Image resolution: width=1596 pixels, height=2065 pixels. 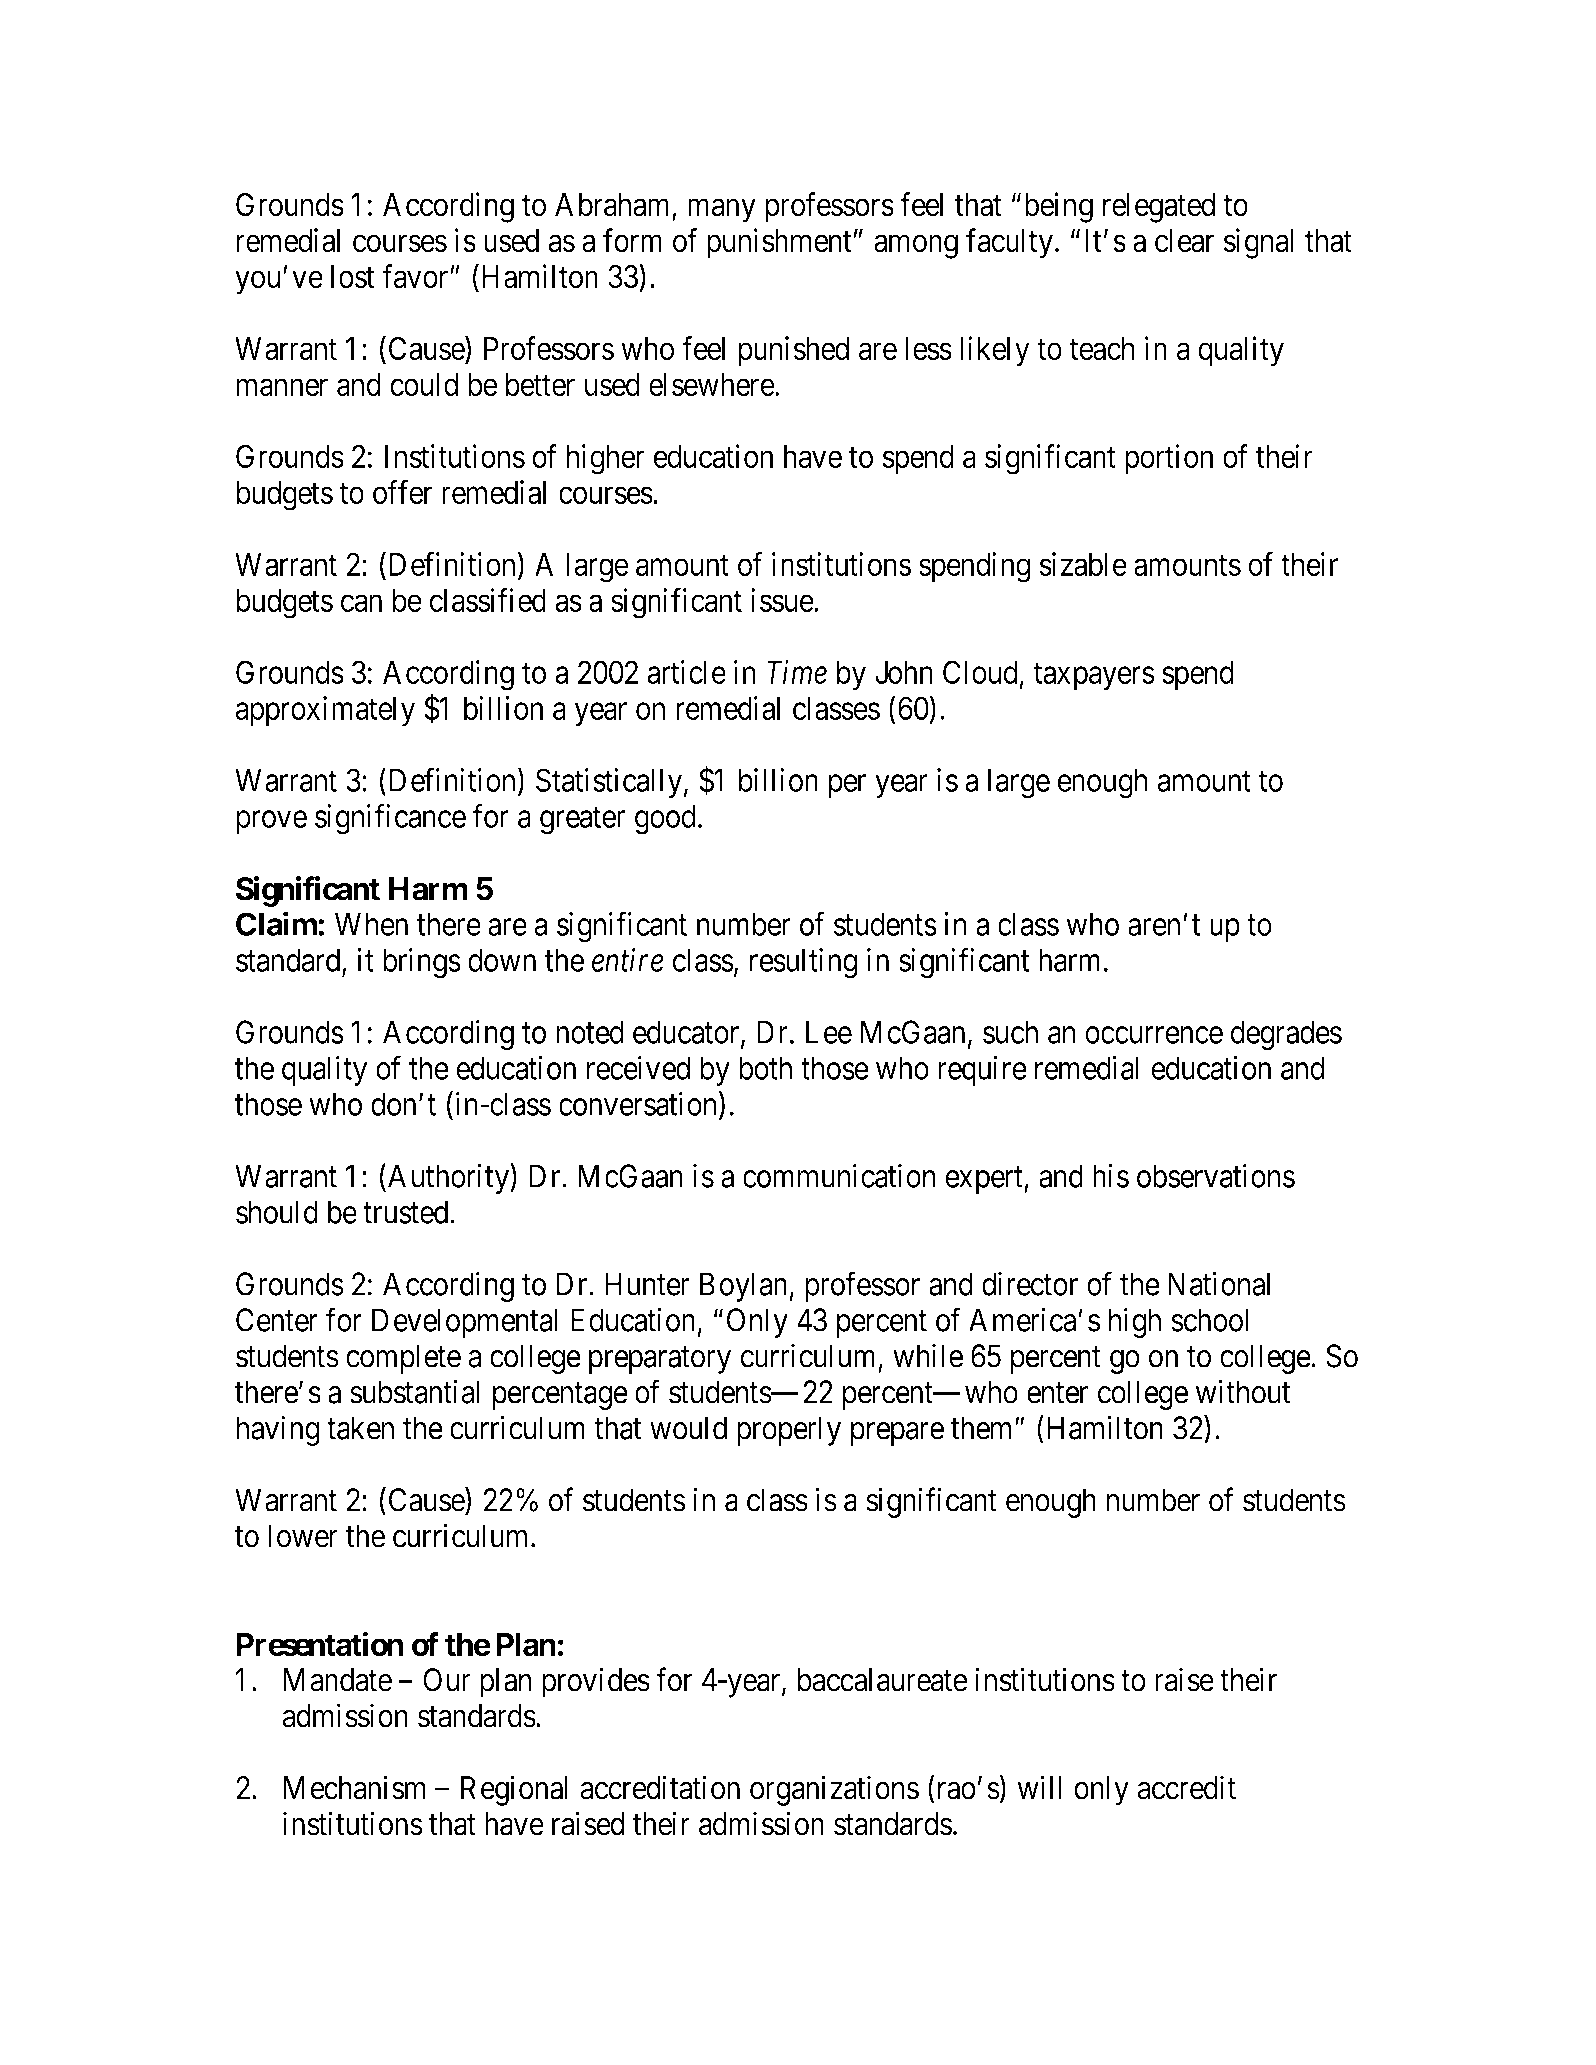 I want to click on Mechanism, so click(x=355, y=1787).
